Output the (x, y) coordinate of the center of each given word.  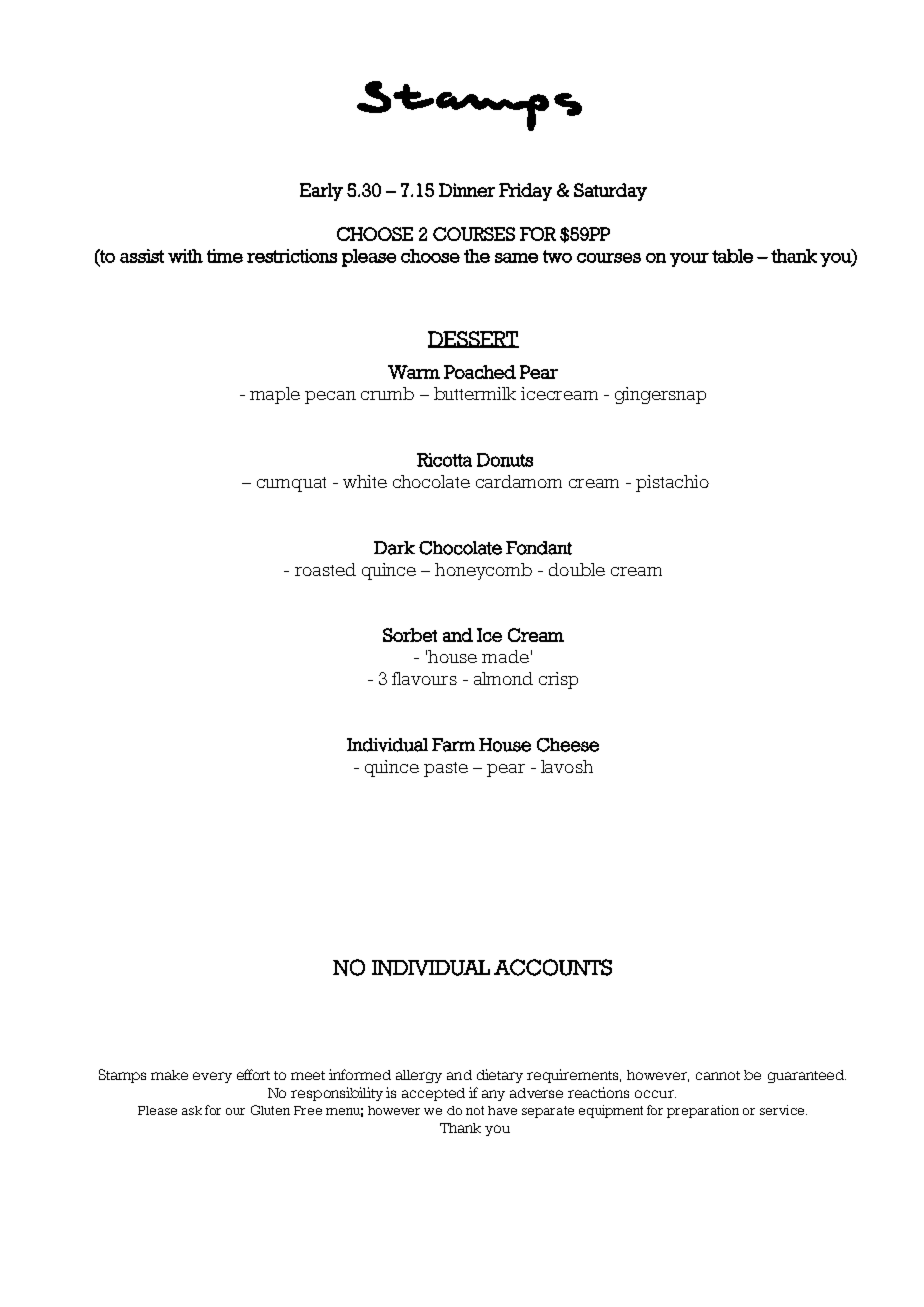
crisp (558, 680)
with (185, 256)
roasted (325, 569)
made (505, 656)
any (493, 1095)
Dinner (467, 190)
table (732, 256)
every (212, 1077)
